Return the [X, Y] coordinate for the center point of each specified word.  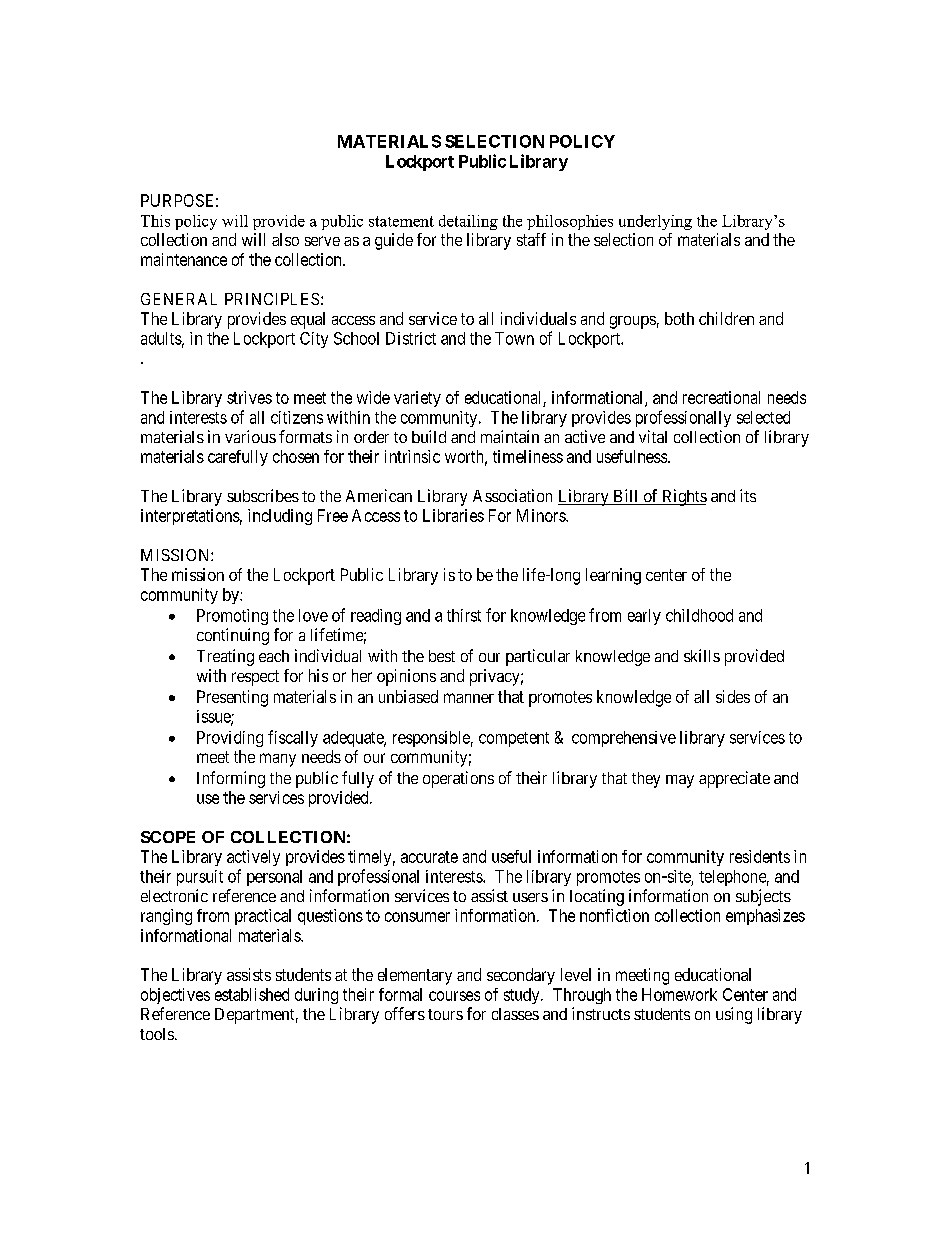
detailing [468, 222]
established [252, 994]
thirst [464, 615]
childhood [699, 615]
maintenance [184, 259]
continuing [233, 636]
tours [445, 1014]
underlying [655, 222]
